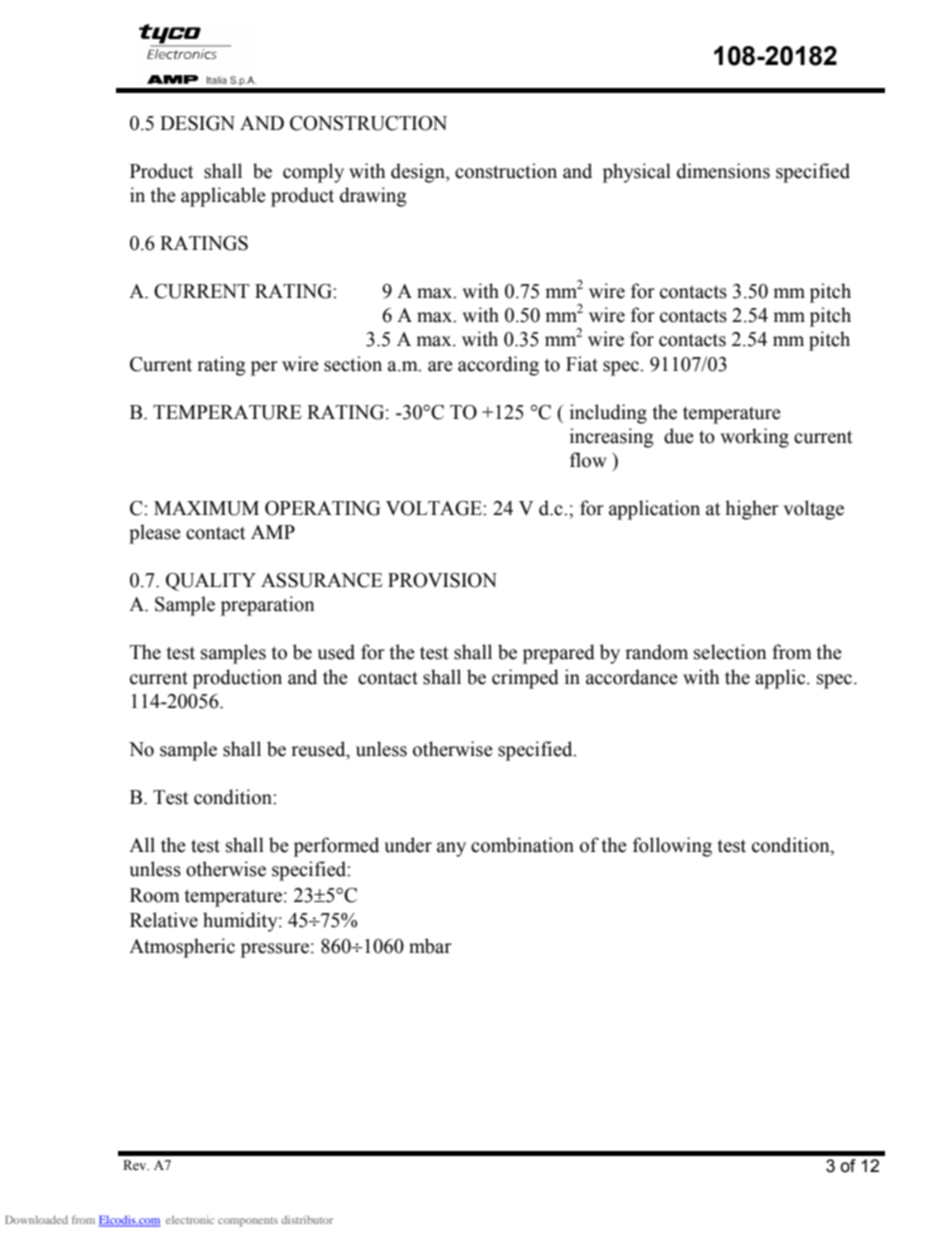  Describe the element at coordinates (442, 580) in the document. I see `PROVISION` at that location.
